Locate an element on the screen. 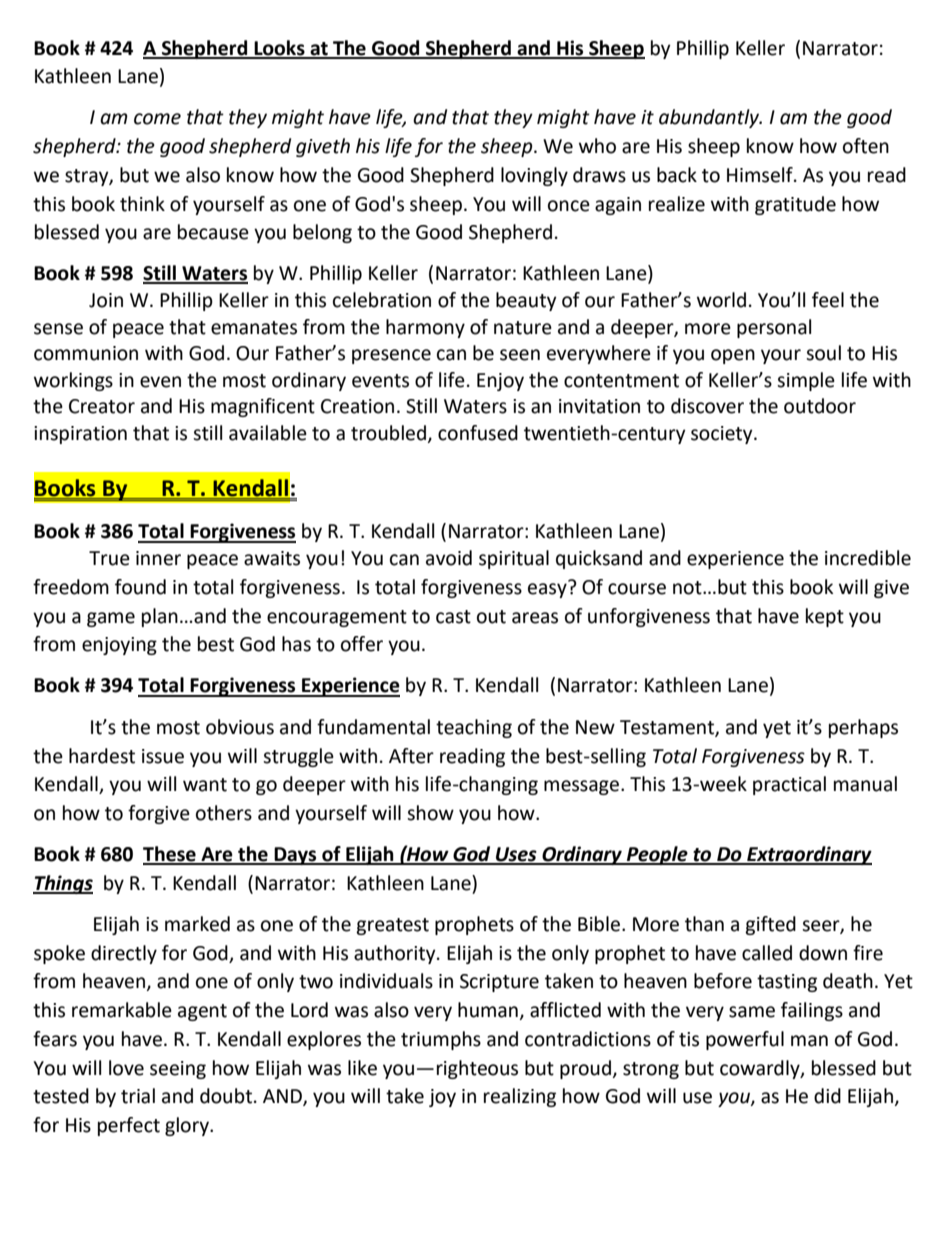 This screenshot has width=952, height=1233. These is located at coordinates (170, 855).
